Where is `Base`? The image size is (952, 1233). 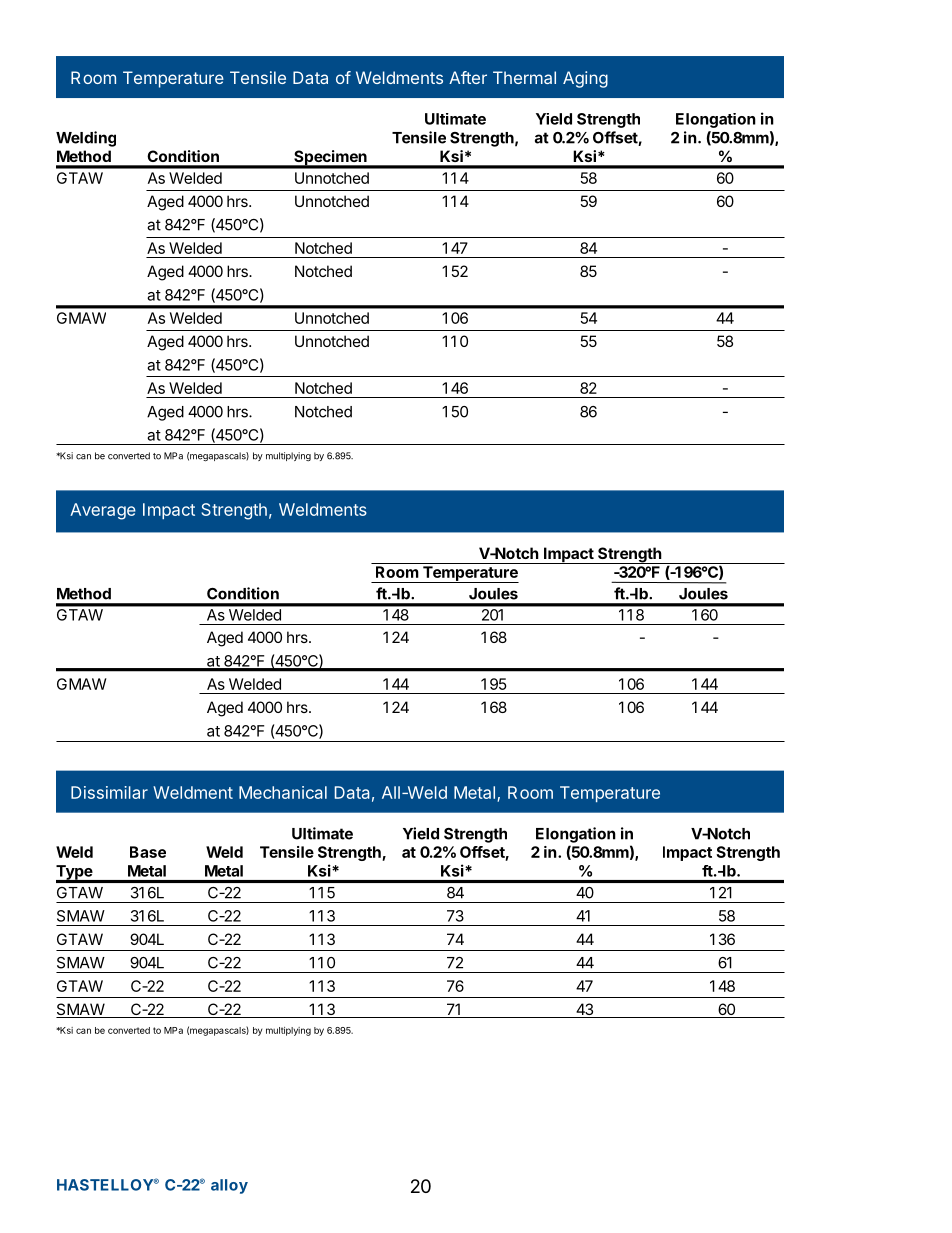 Base is located at coordinates (148, 852).
